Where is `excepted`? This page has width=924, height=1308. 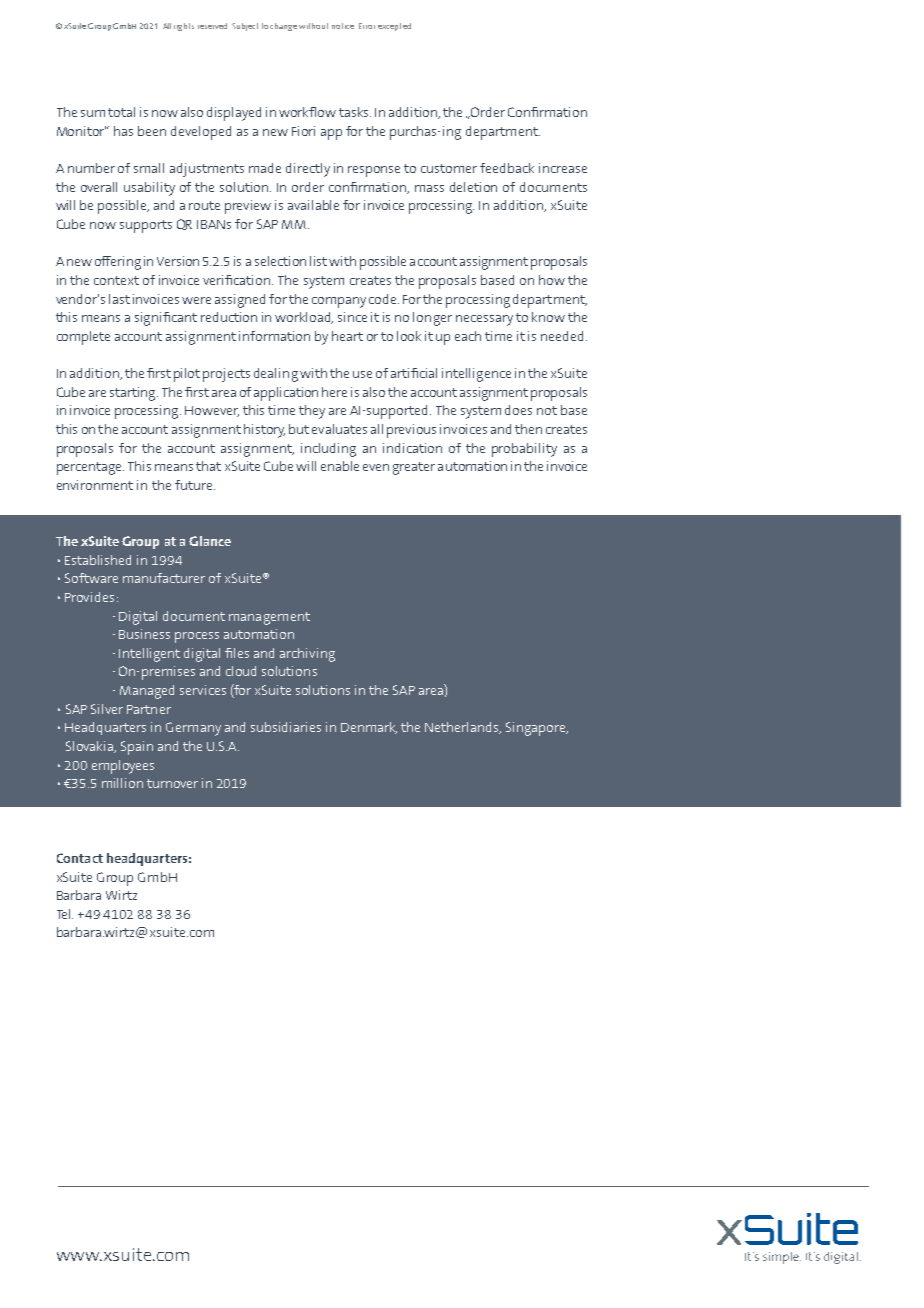
excepted is located at coordinates (394, 27).
